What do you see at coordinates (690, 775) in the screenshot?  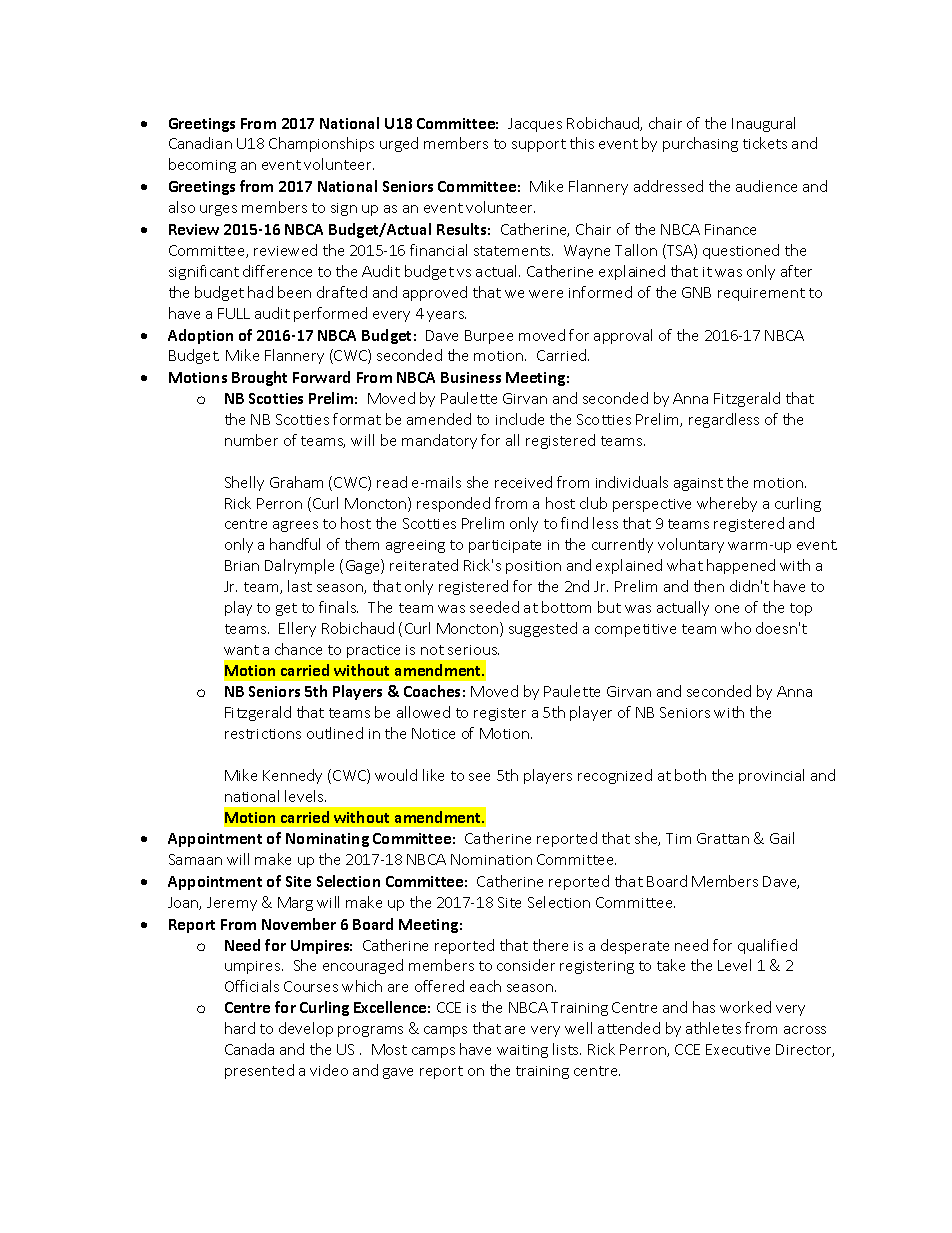 I see `both` at bounding box center [690, 775].
